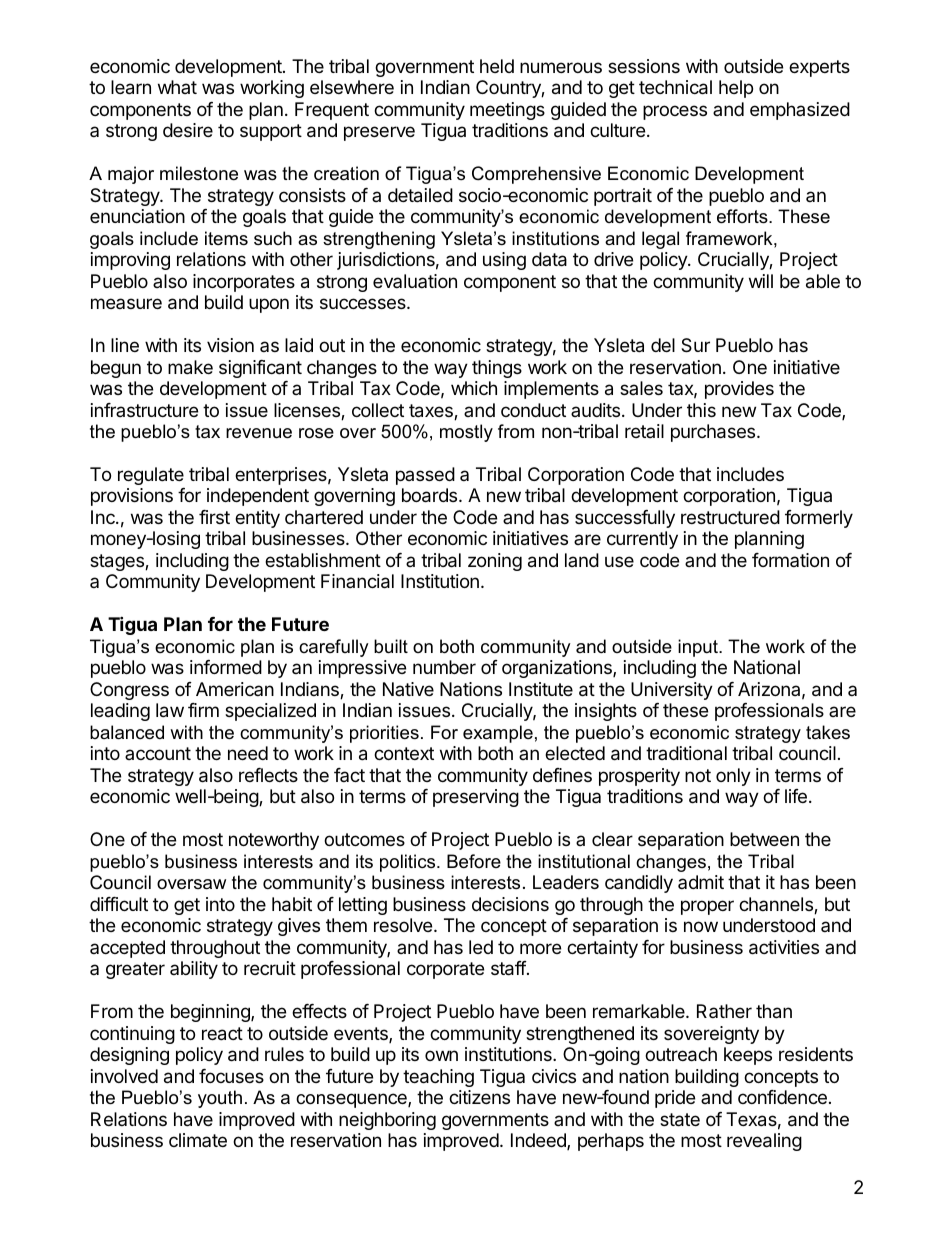  What do you see at coordinates (479, 1097) in the image?
I see `citizens` at bounding box center [479, 1097].
